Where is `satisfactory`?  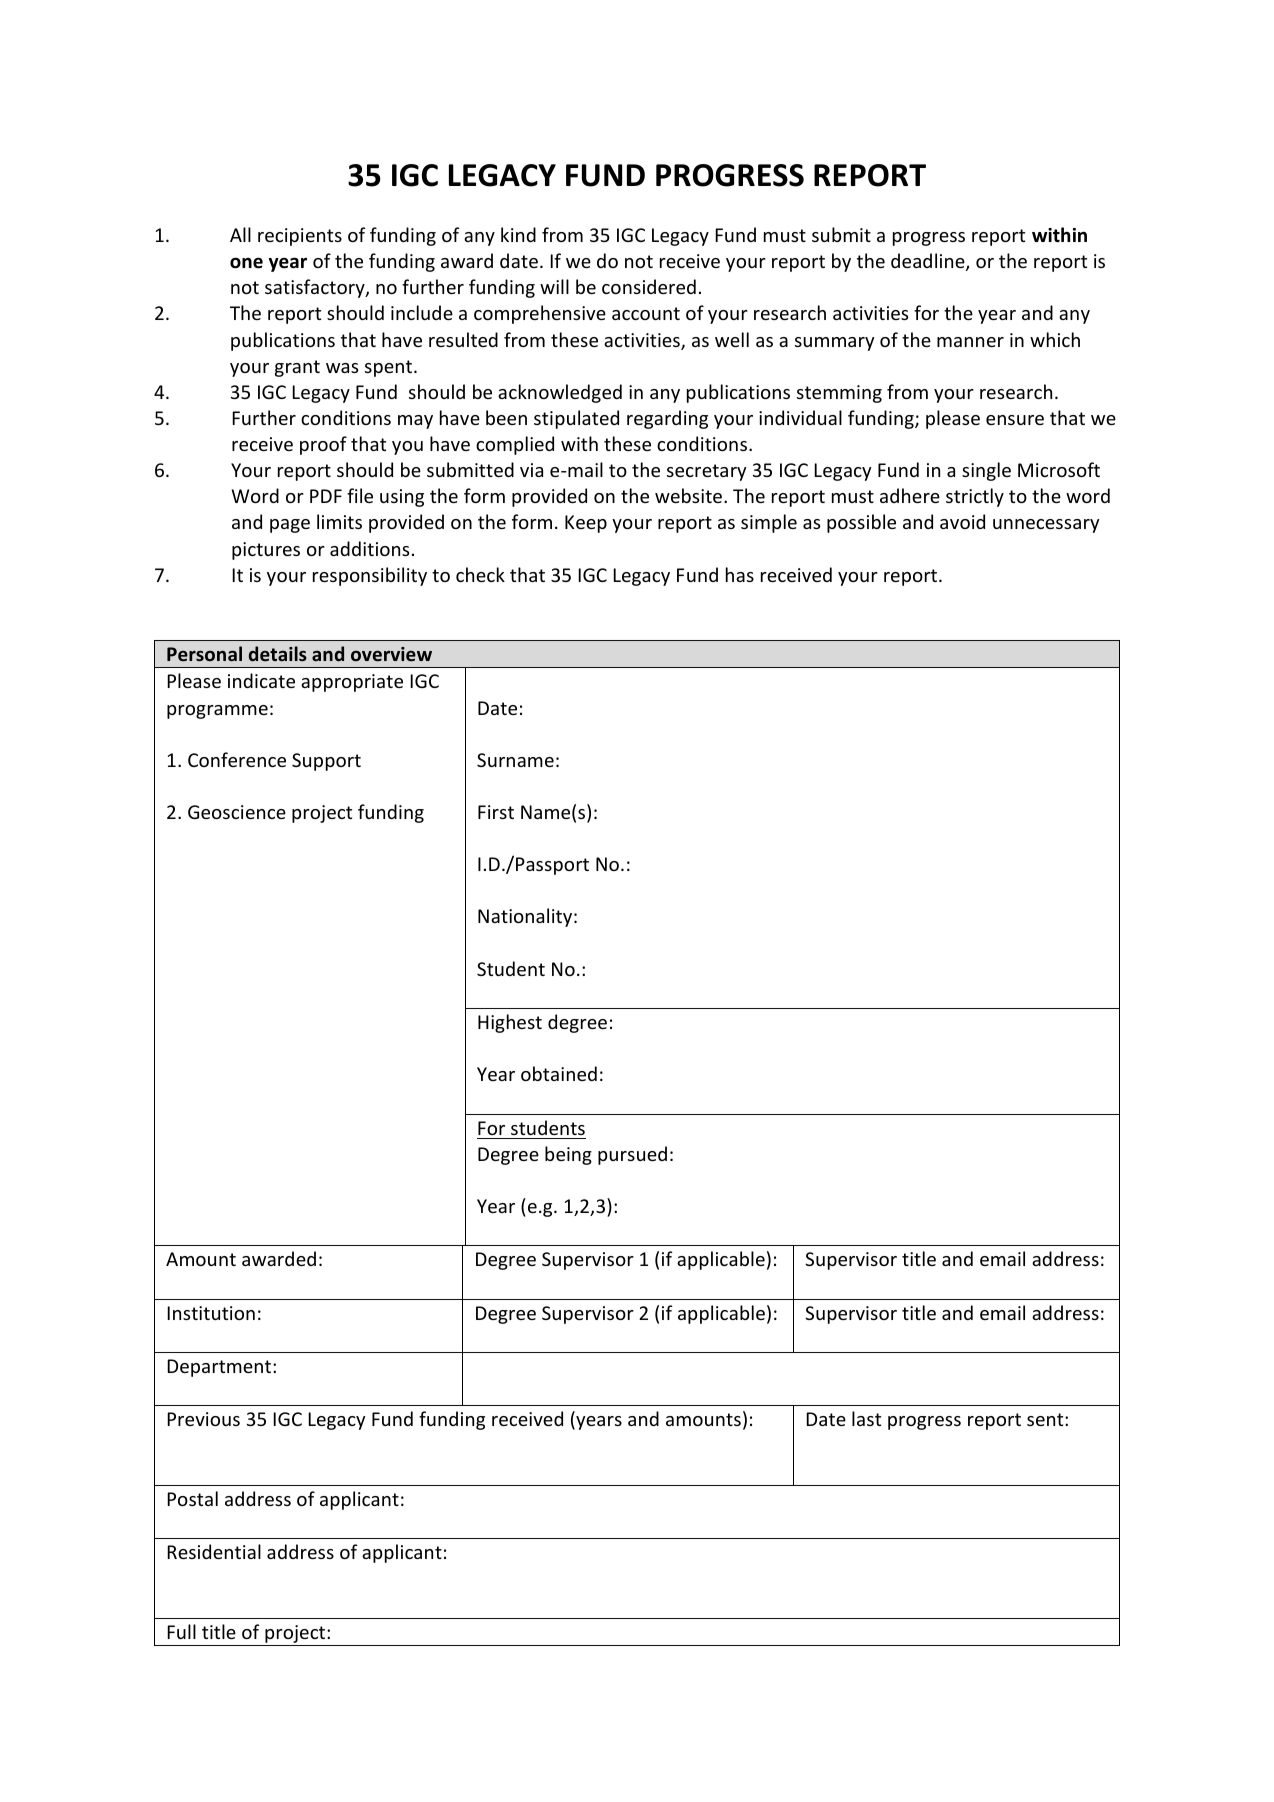
satisfactory is located at coordinates (316, 288).
